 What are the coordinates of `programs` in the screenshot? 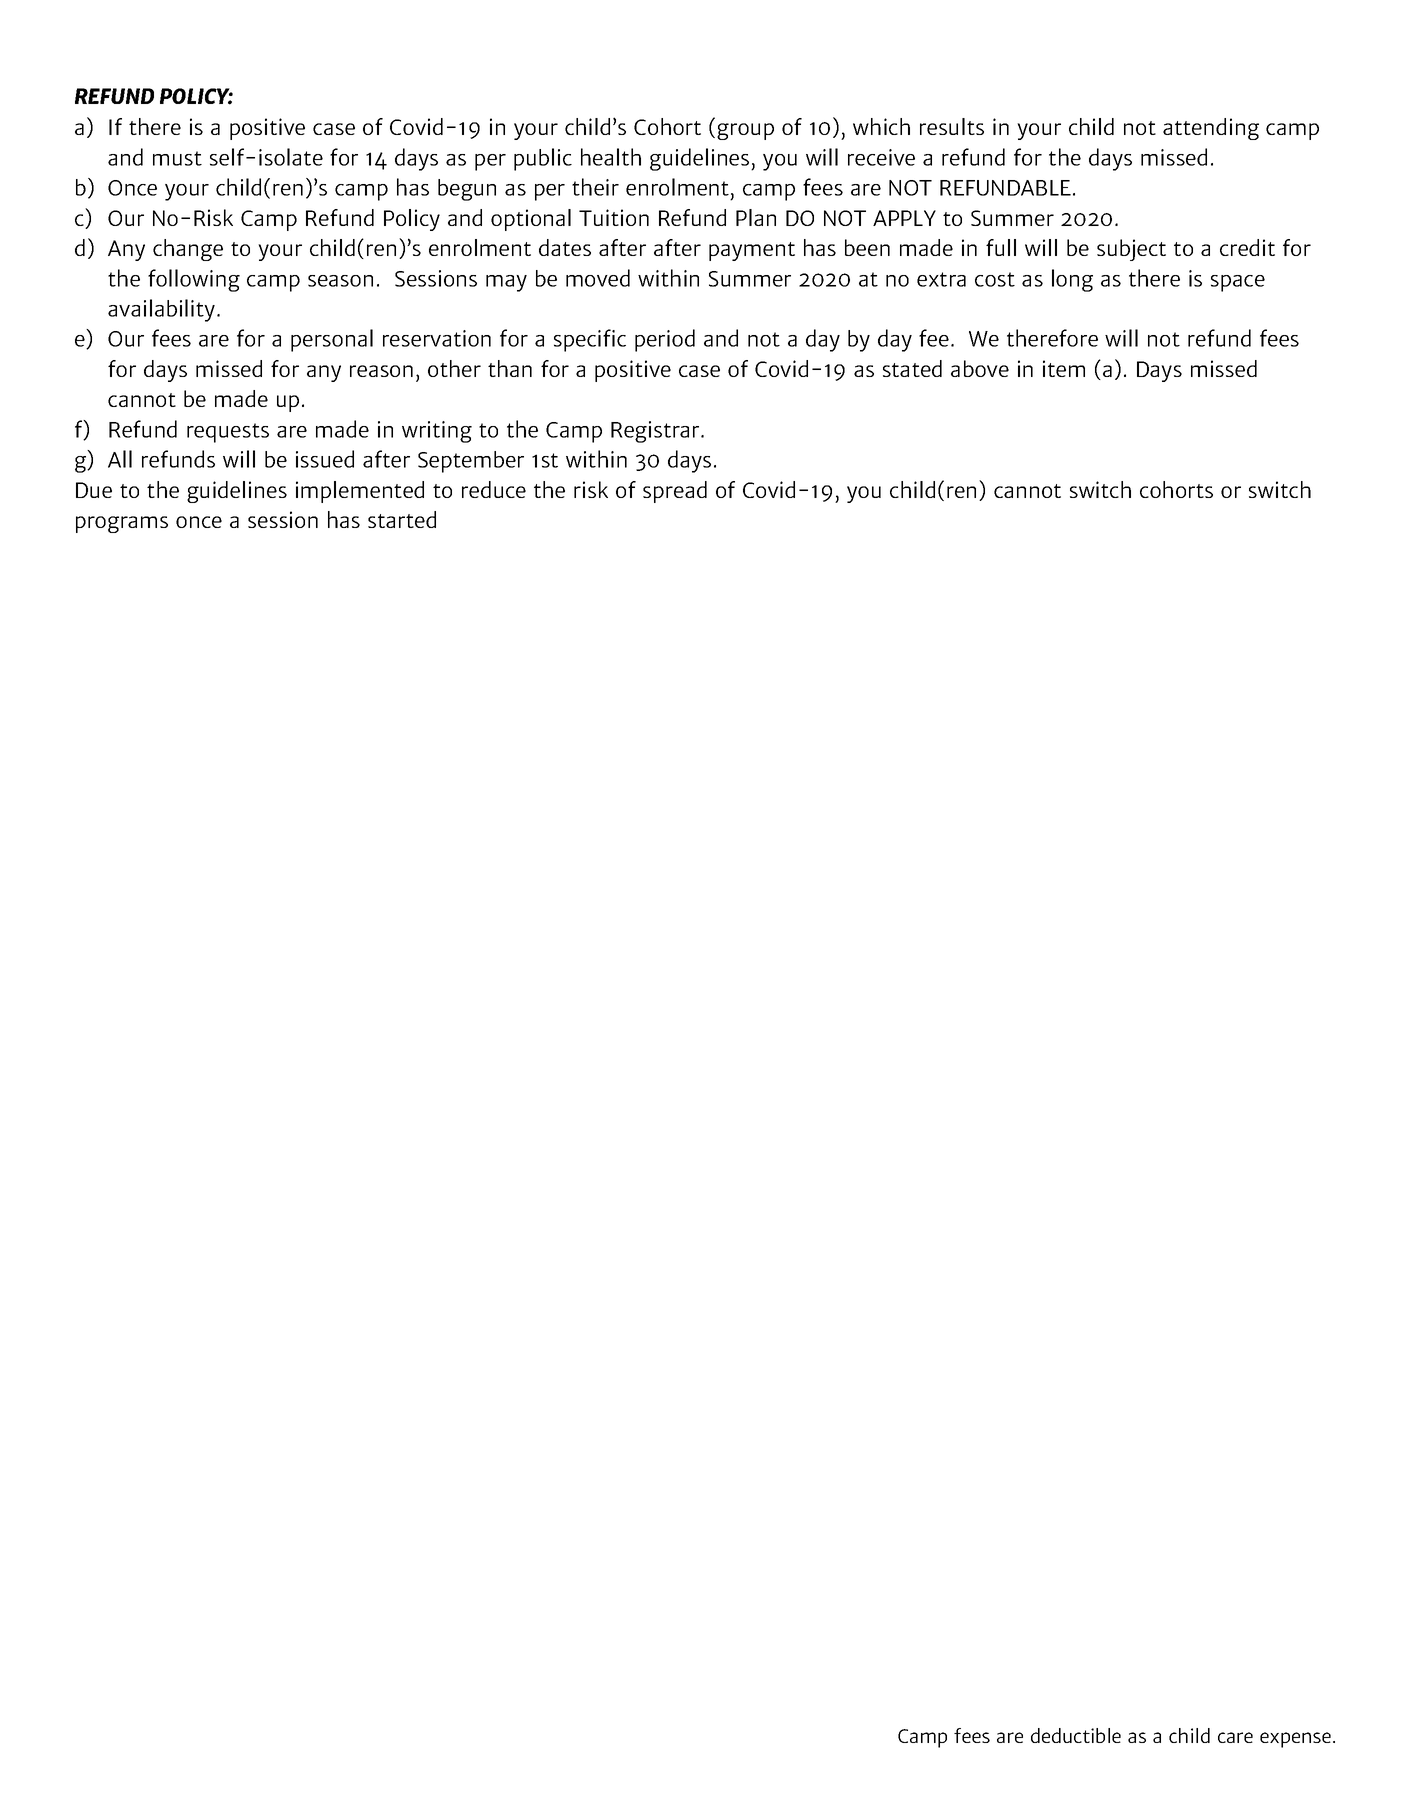 It's located at (122, 524).
